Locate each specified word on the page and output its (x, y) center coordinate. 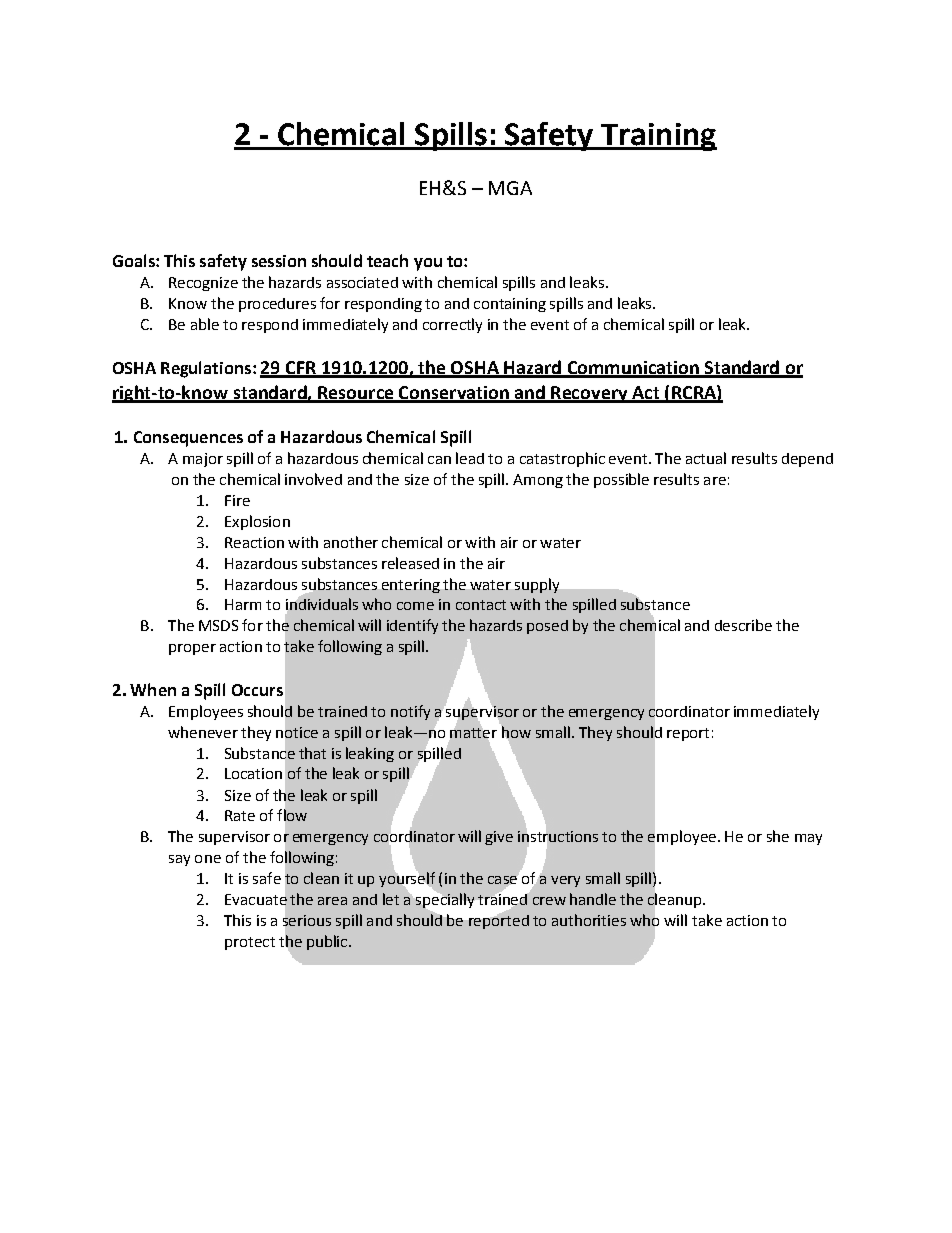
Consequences (188, 439)
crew (549, 901)
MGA (510, 188)
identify (412, 626)
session (279, 261)
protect (250, 943)
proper (192, 649)
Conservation (454, 394)
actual (706, 458)
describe (743, 625)
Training (658, 137)
